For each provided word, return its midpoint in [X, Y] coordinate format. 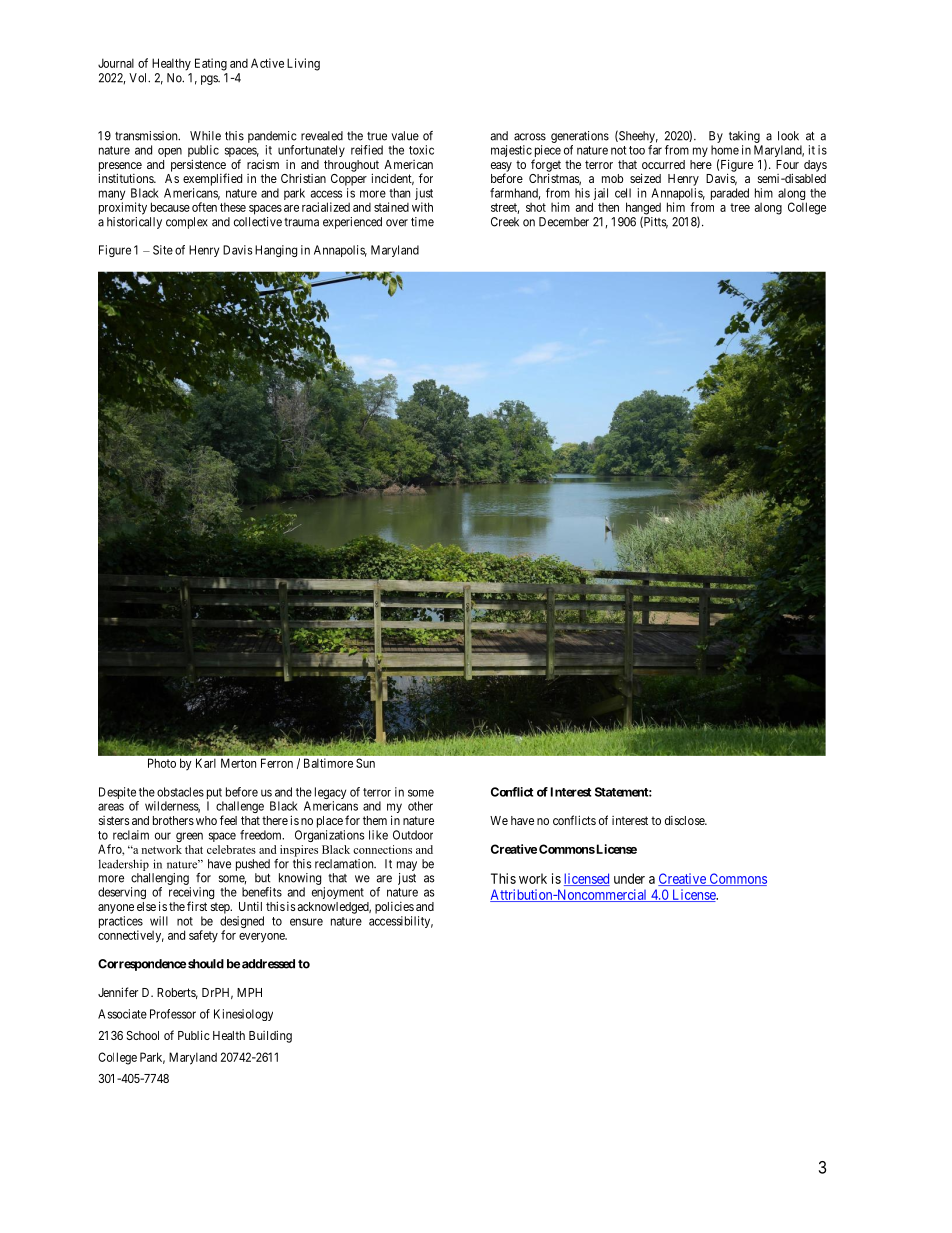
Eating [211, 64]
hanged [643, 209]
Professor [173, 1014]
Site [163, 250]
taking [744, 137]
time [422, 222]
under [629, 878]
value [405, 136]
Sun [365, 763]
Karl [206, 763]
